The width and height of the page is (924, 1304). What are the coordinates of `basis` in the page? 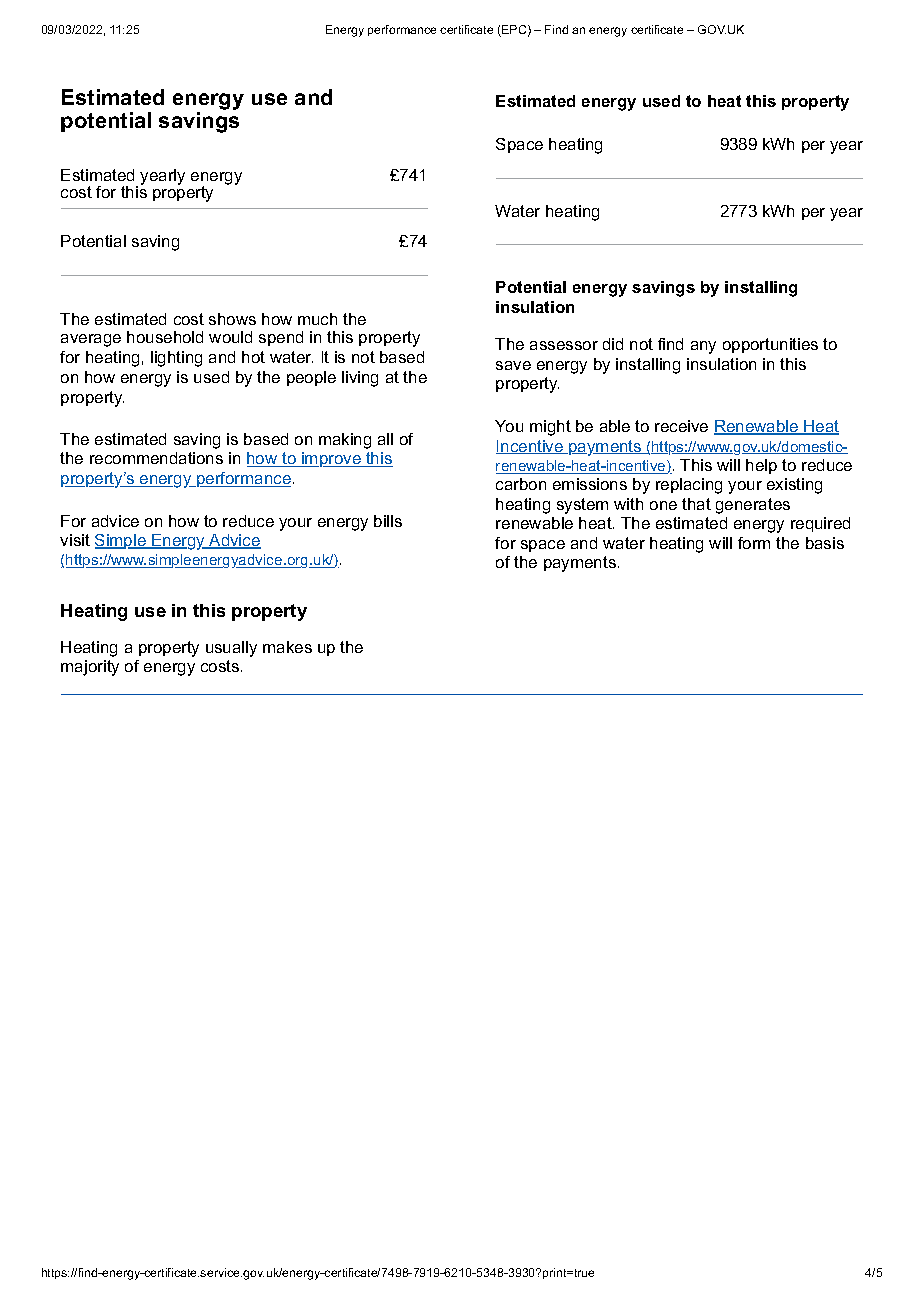 It's located at (825, 543).
